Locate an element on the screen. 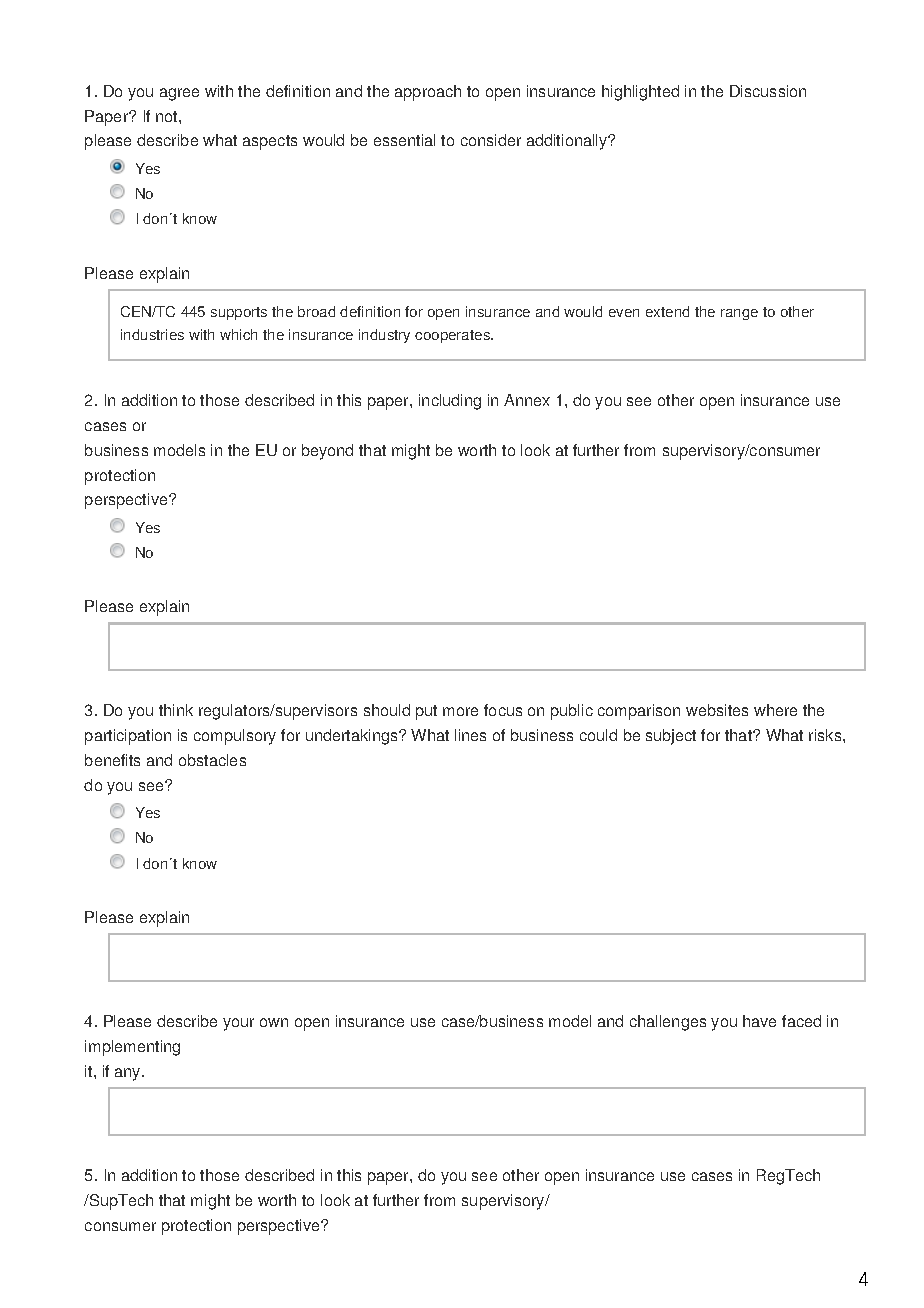 The image size is (924, 1308). consider is located at coordinates (491, 140).
